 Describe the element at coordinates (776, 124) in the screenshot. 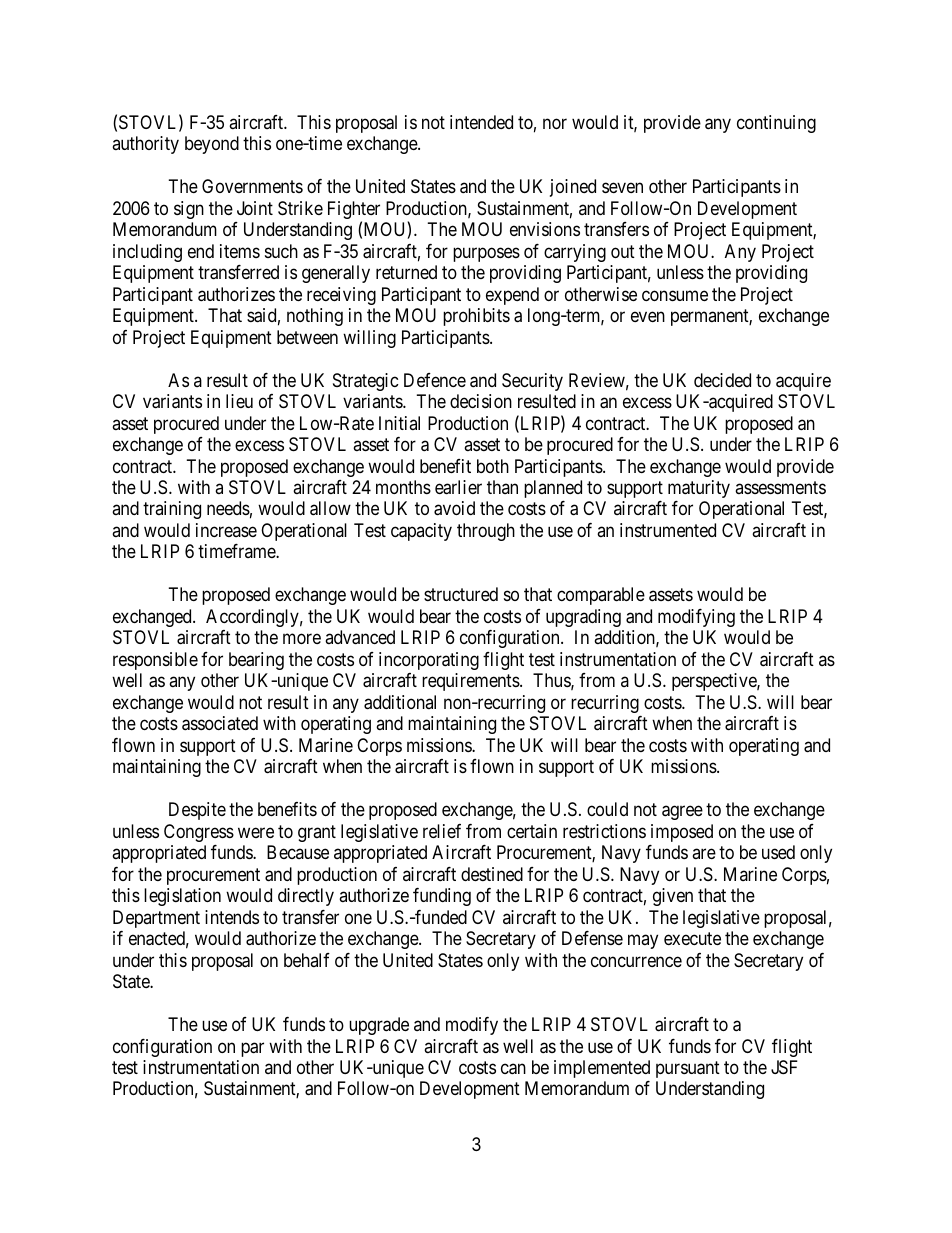

I see `continuing` at that location.
